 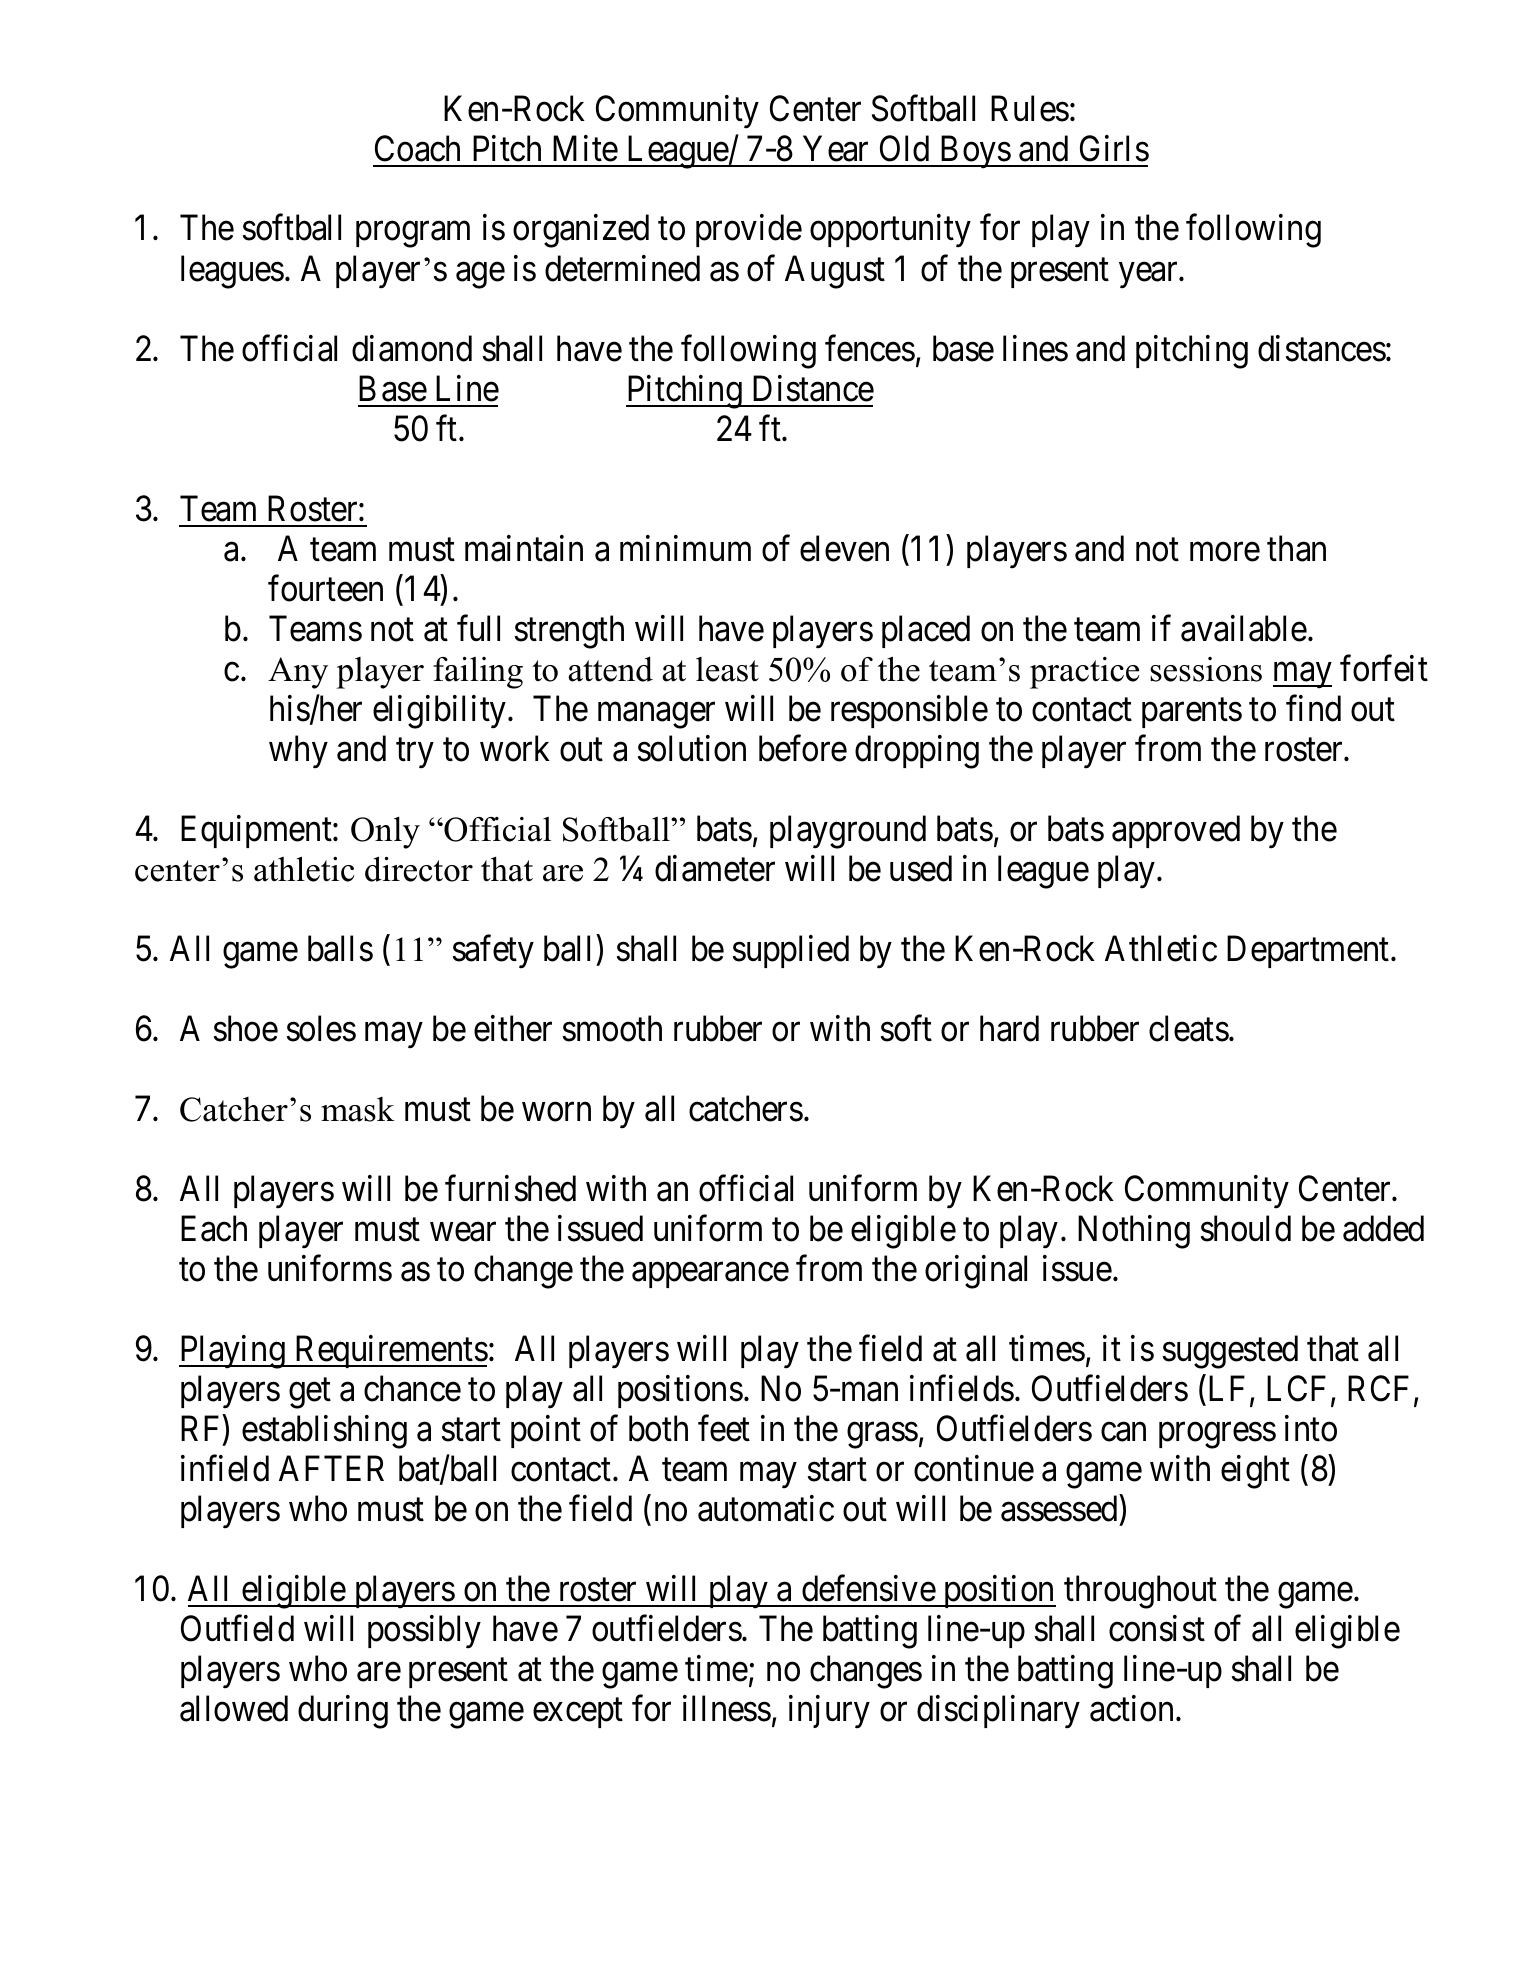 What do you see at coordinates (829, 1712) in the screenshot?
I see `injury` at bounding box center [829, 1712].
